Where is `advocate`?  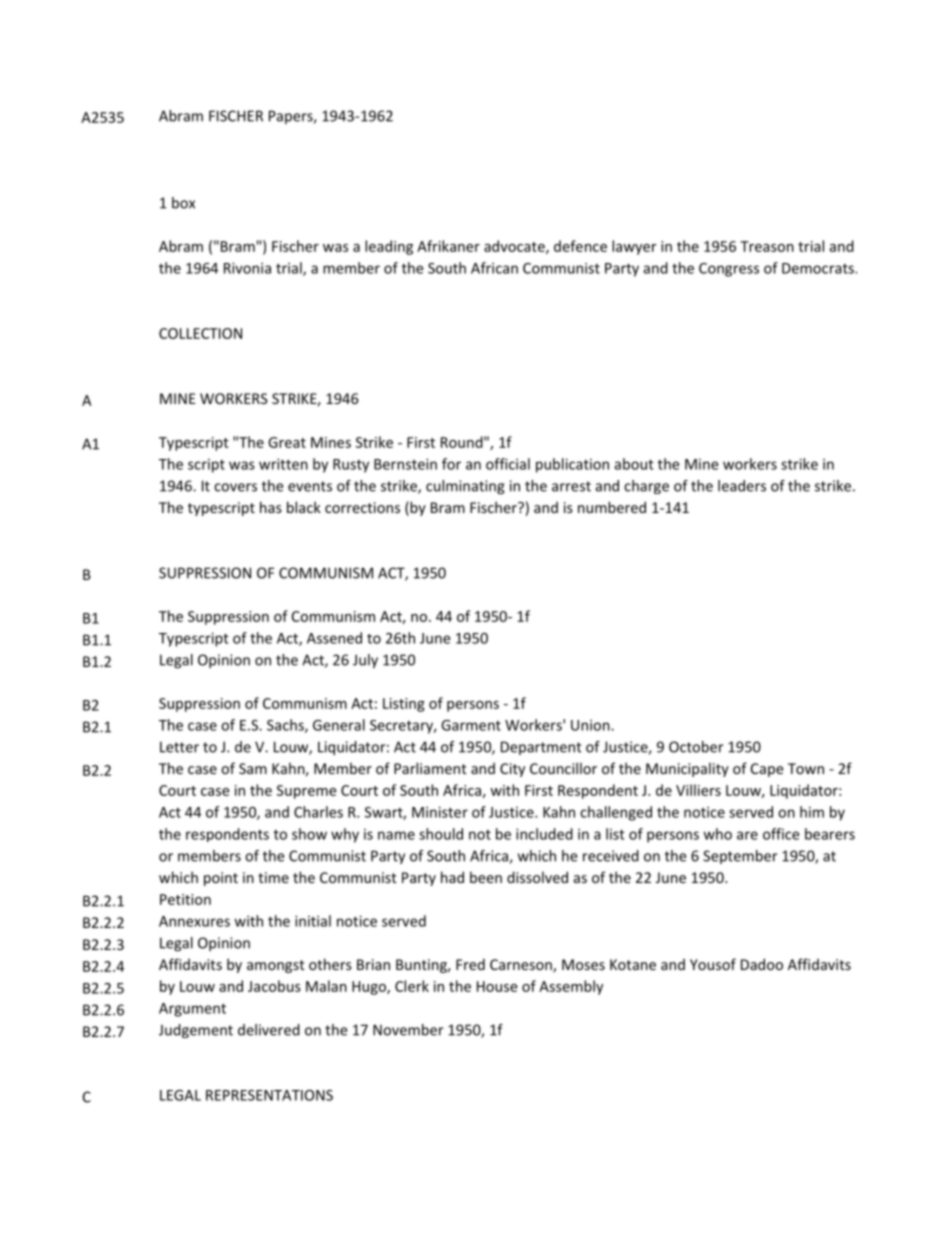 advocate is located at coordinates (515, 247).
